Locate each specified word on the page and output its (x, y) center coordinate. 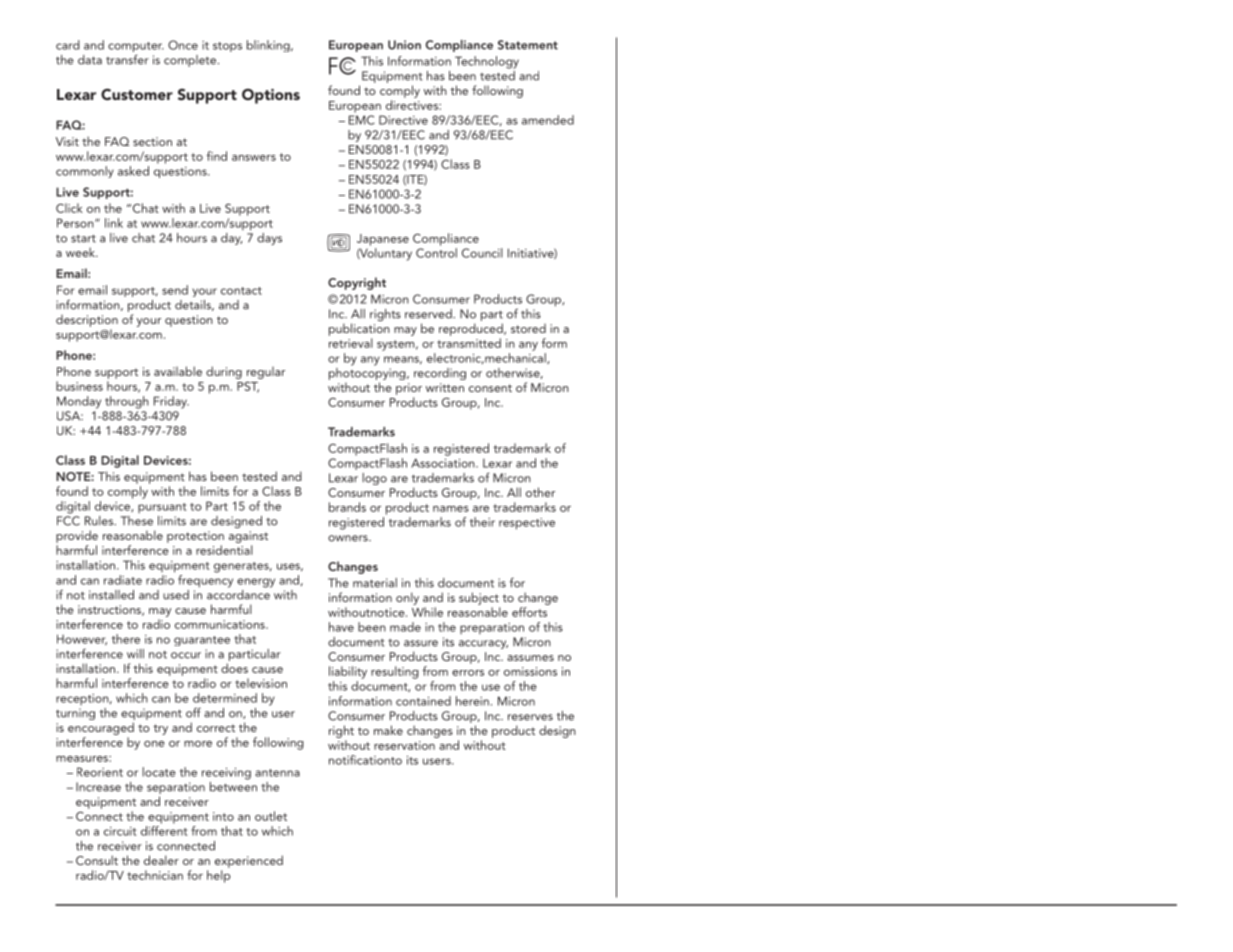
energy (256, 583)
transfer (127, 59)
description (87, 321)
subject (479, 598)
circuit (120, 831)
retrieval (351, 343)
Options (271, 96)
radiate (123, 580)
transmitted (469, 343)
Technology (487, 62)
